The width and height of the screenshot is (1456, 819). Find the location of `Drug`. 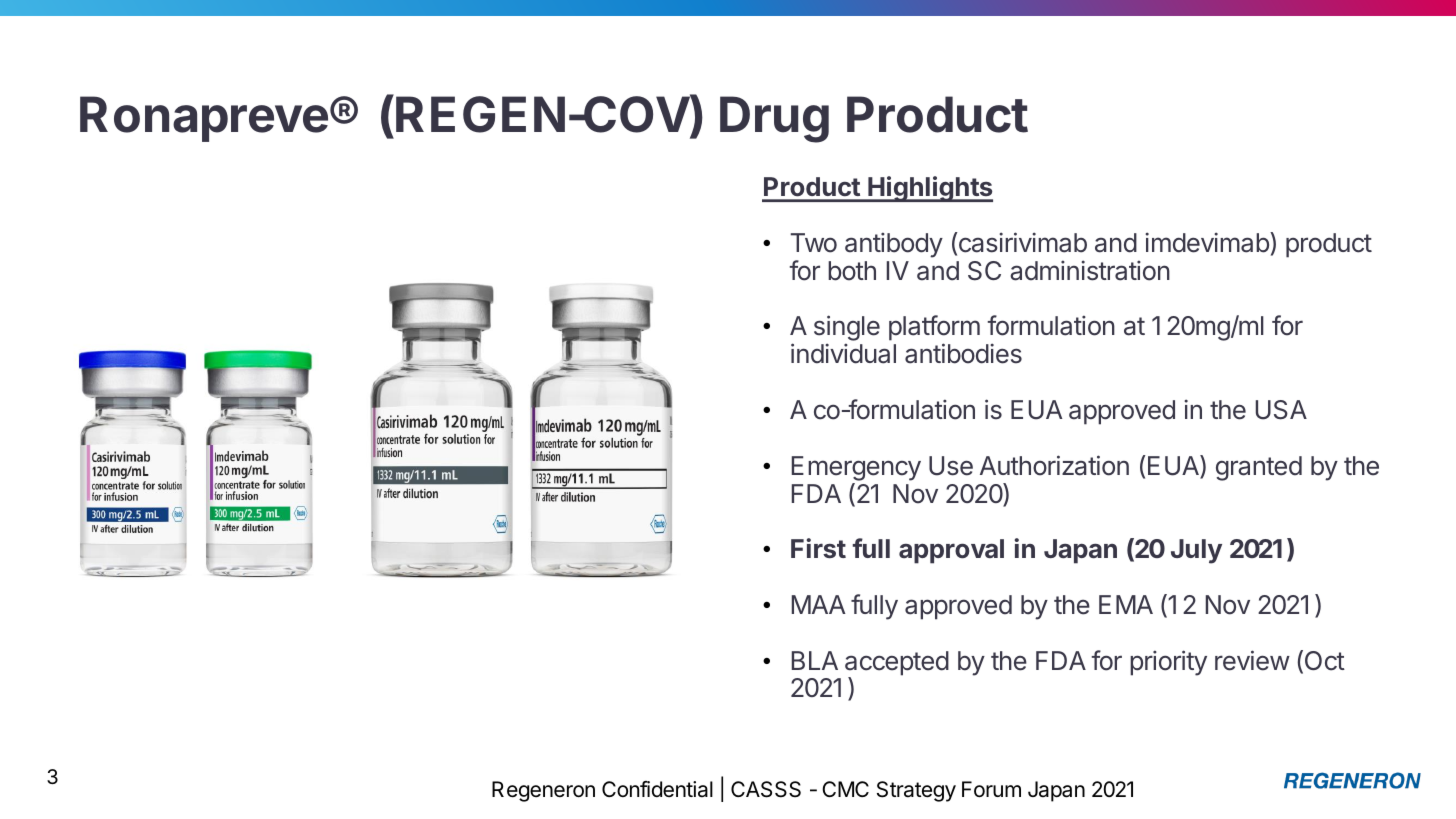

Drug is located at coordinates (774, 119).
